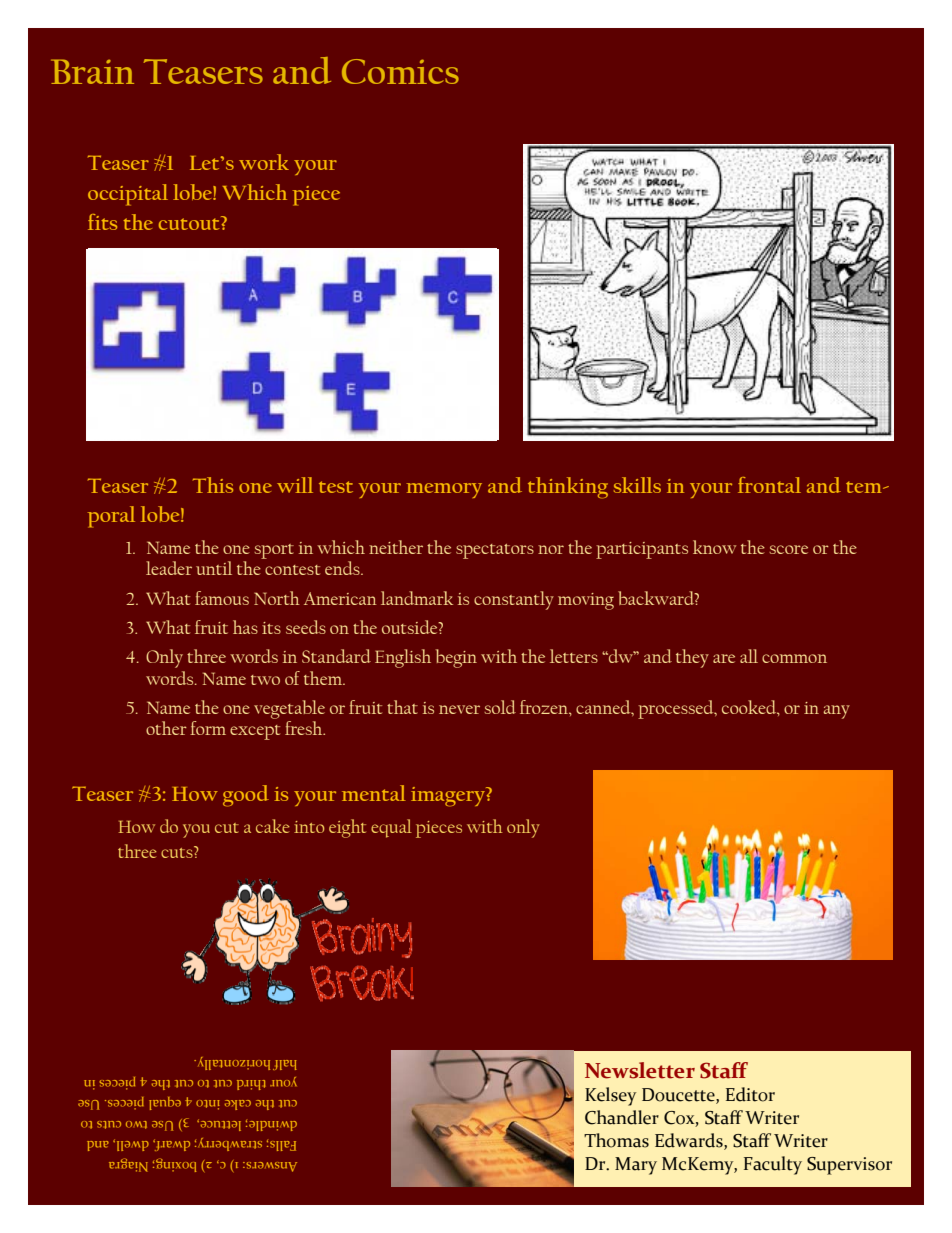 This screenshot has width=952, height=1233. I want to click on Comics, so click(400, 71).
